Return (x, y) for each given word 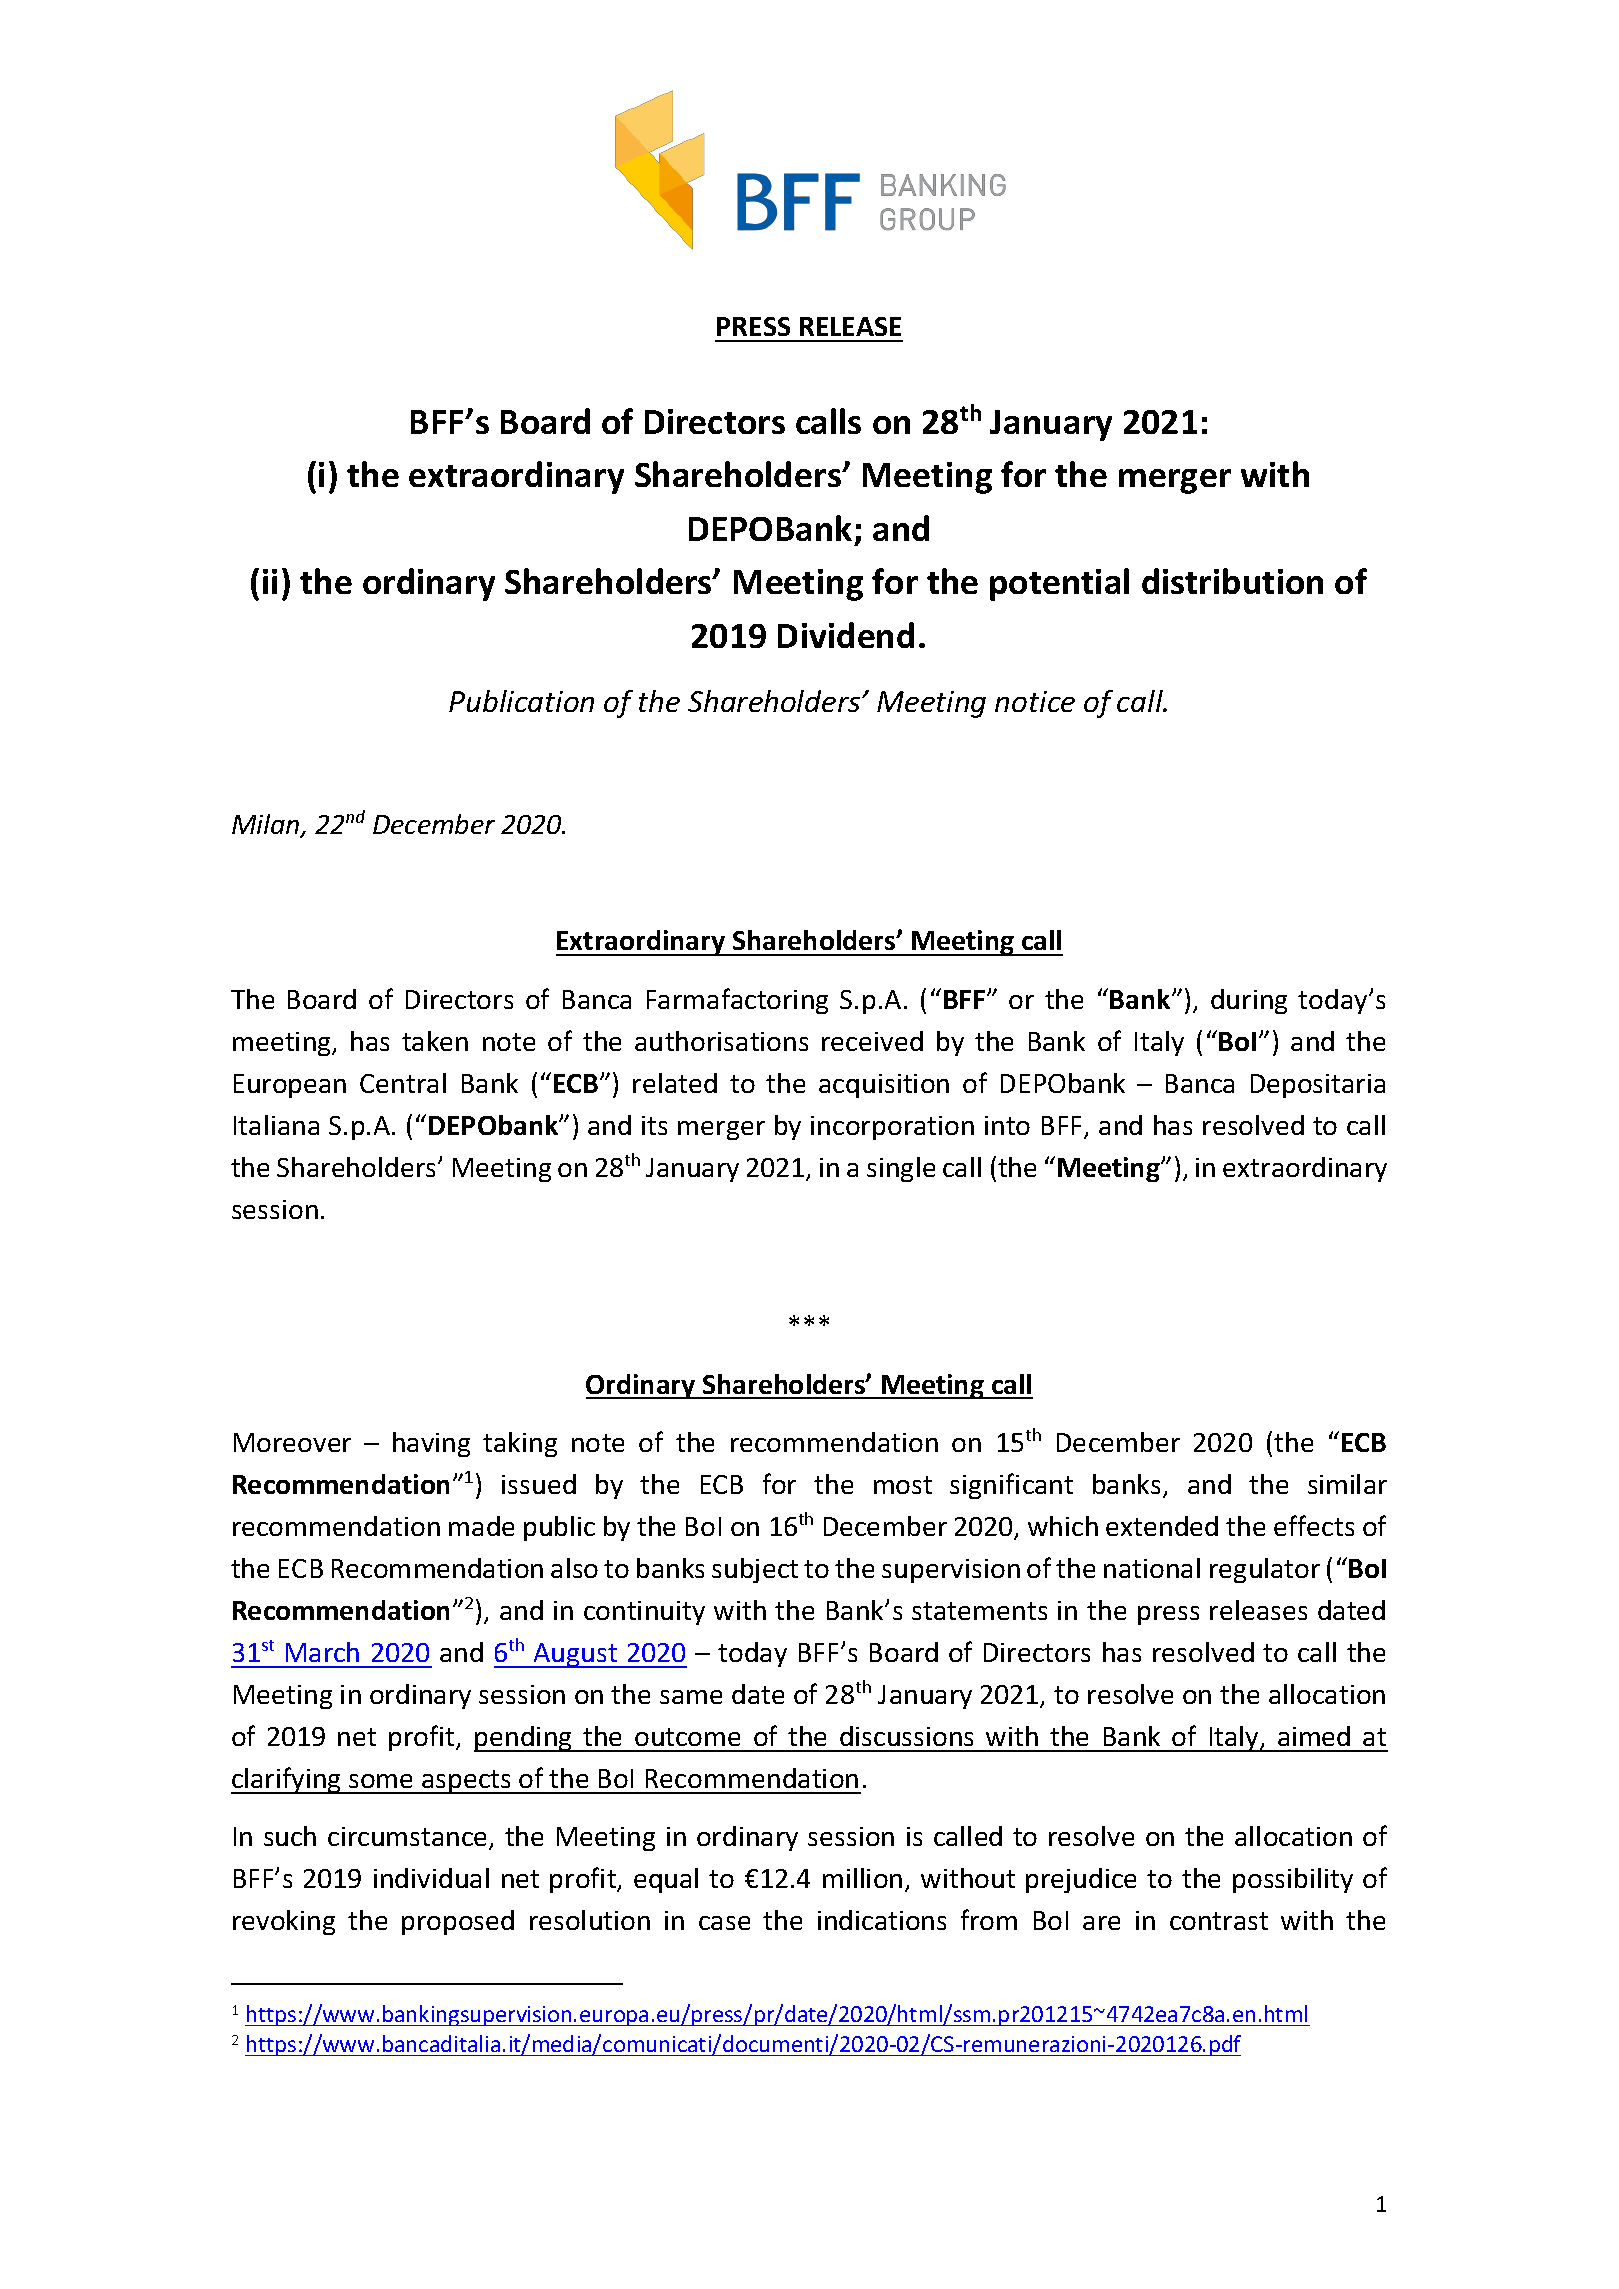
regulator (1265, 1570)
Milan (267, 825)
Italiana (276, 1125)
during (1249, 1001)
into (1007, 1125)
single (901, 1169)
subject (755, 1570)
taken (435, 1041)
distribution (1232, 581)
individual (431, 1878)
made (481, 1526)
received (872, 1041)
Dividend (846, 635)
